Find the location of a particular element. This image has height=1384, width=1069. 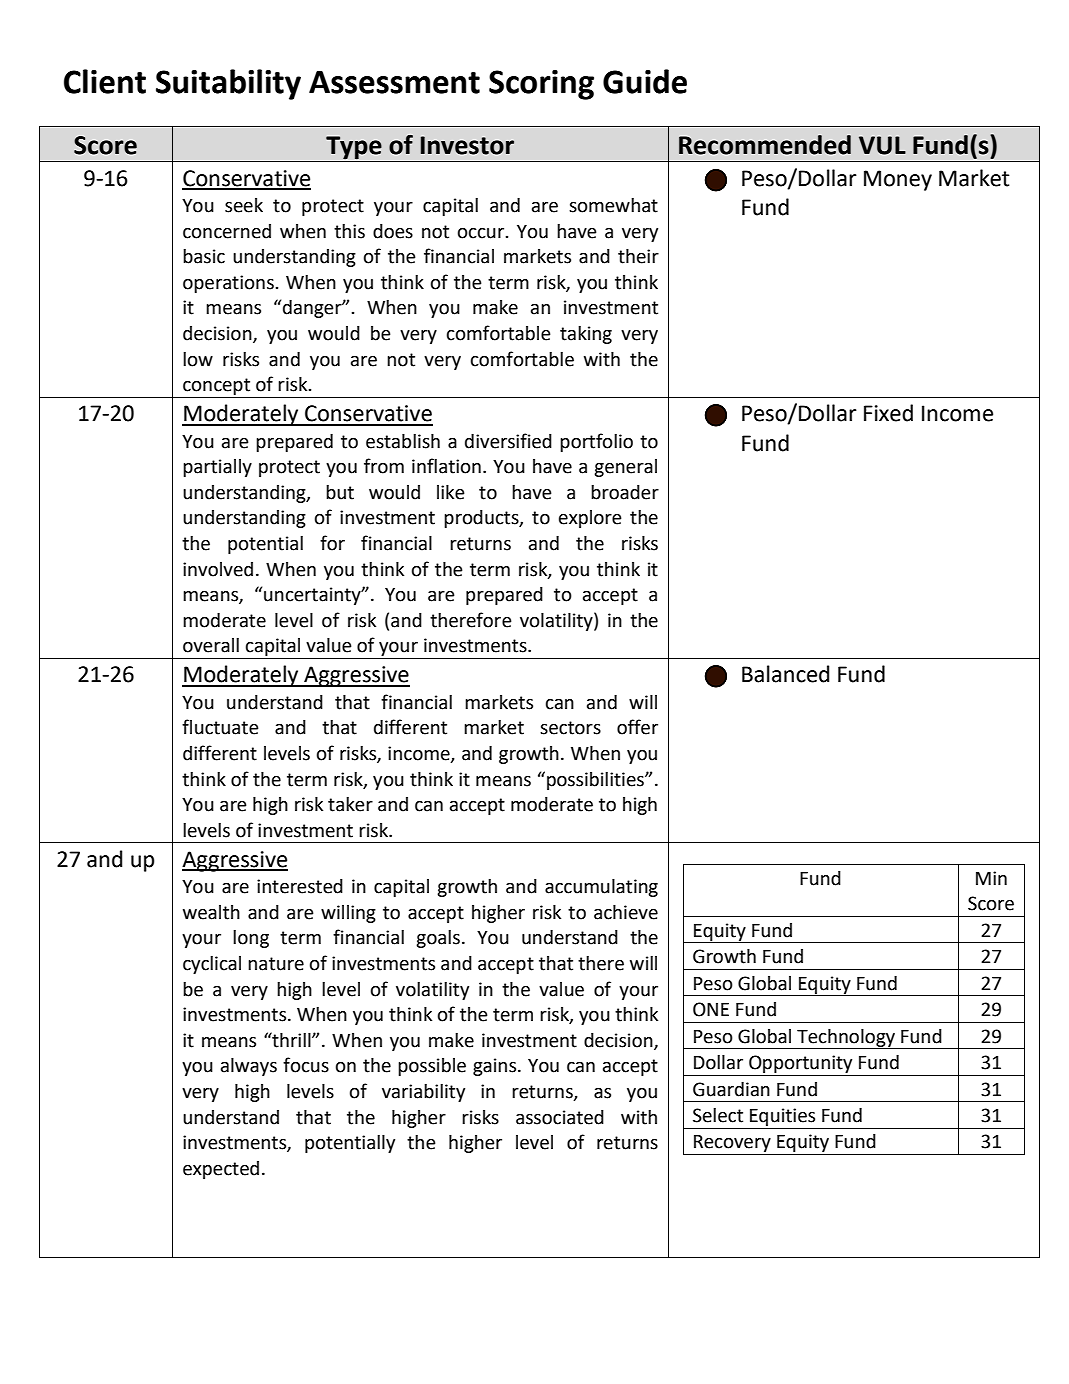

Min is located at coordinates (991, 878).
